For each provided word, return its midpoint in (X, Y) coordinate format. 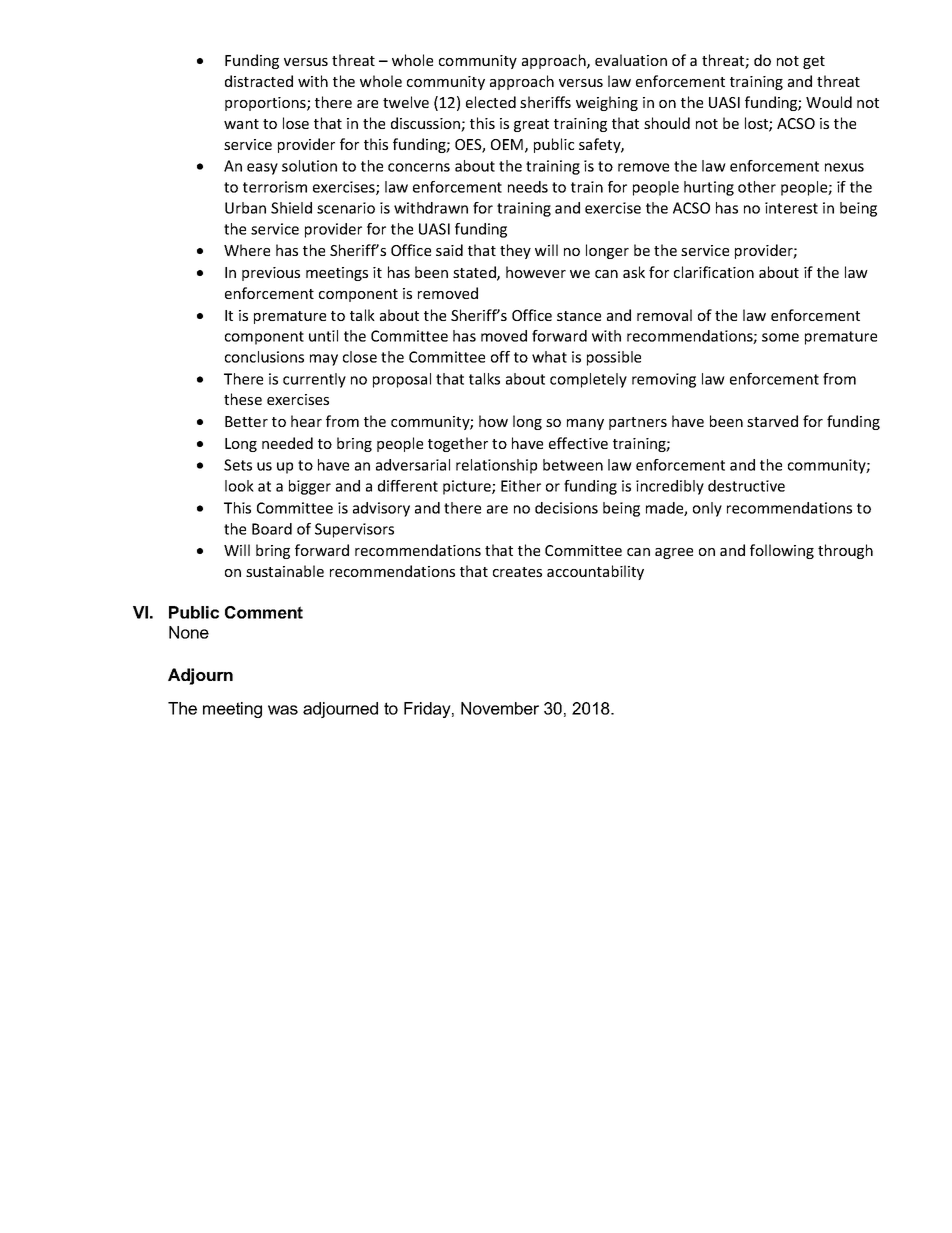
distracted (259, 81)
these (243, 399)
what (549, 357)
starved (772, 421)
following (782, 551)
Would (829, 102)
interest (791, 208)
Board (272, 529)
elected (491, 102)
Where (247, 250)
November (500, 708)
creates (517, 572)
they (515, 251)
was (283, 710)
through (845, 551)
